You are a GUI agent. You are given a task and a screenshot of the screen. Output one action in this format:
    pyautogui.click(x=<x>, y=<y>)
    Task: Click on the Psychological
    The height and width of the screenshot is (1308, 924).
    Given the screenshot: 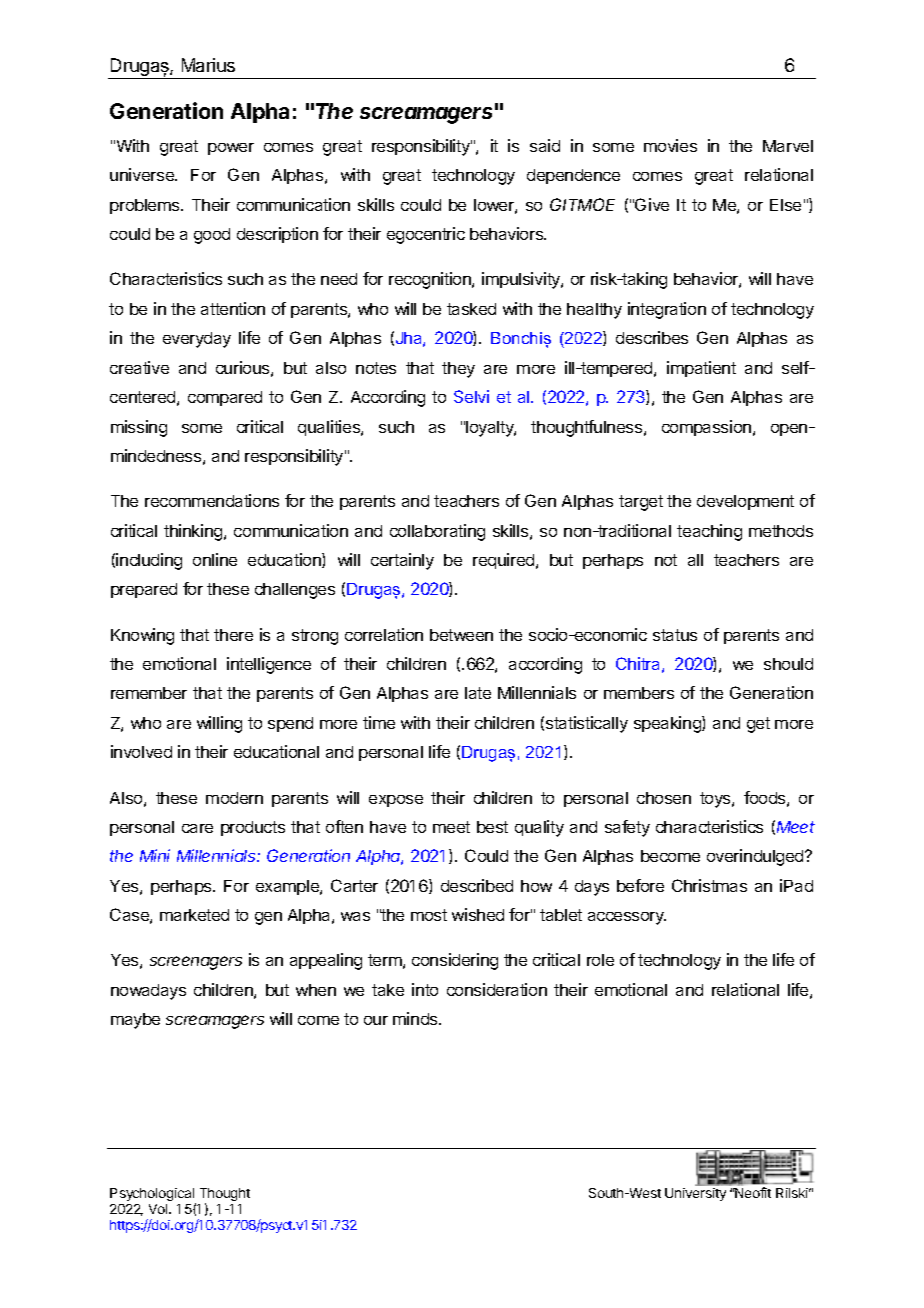 What is the action you would take?
    pyautogui.click(x=153, y=1196)
